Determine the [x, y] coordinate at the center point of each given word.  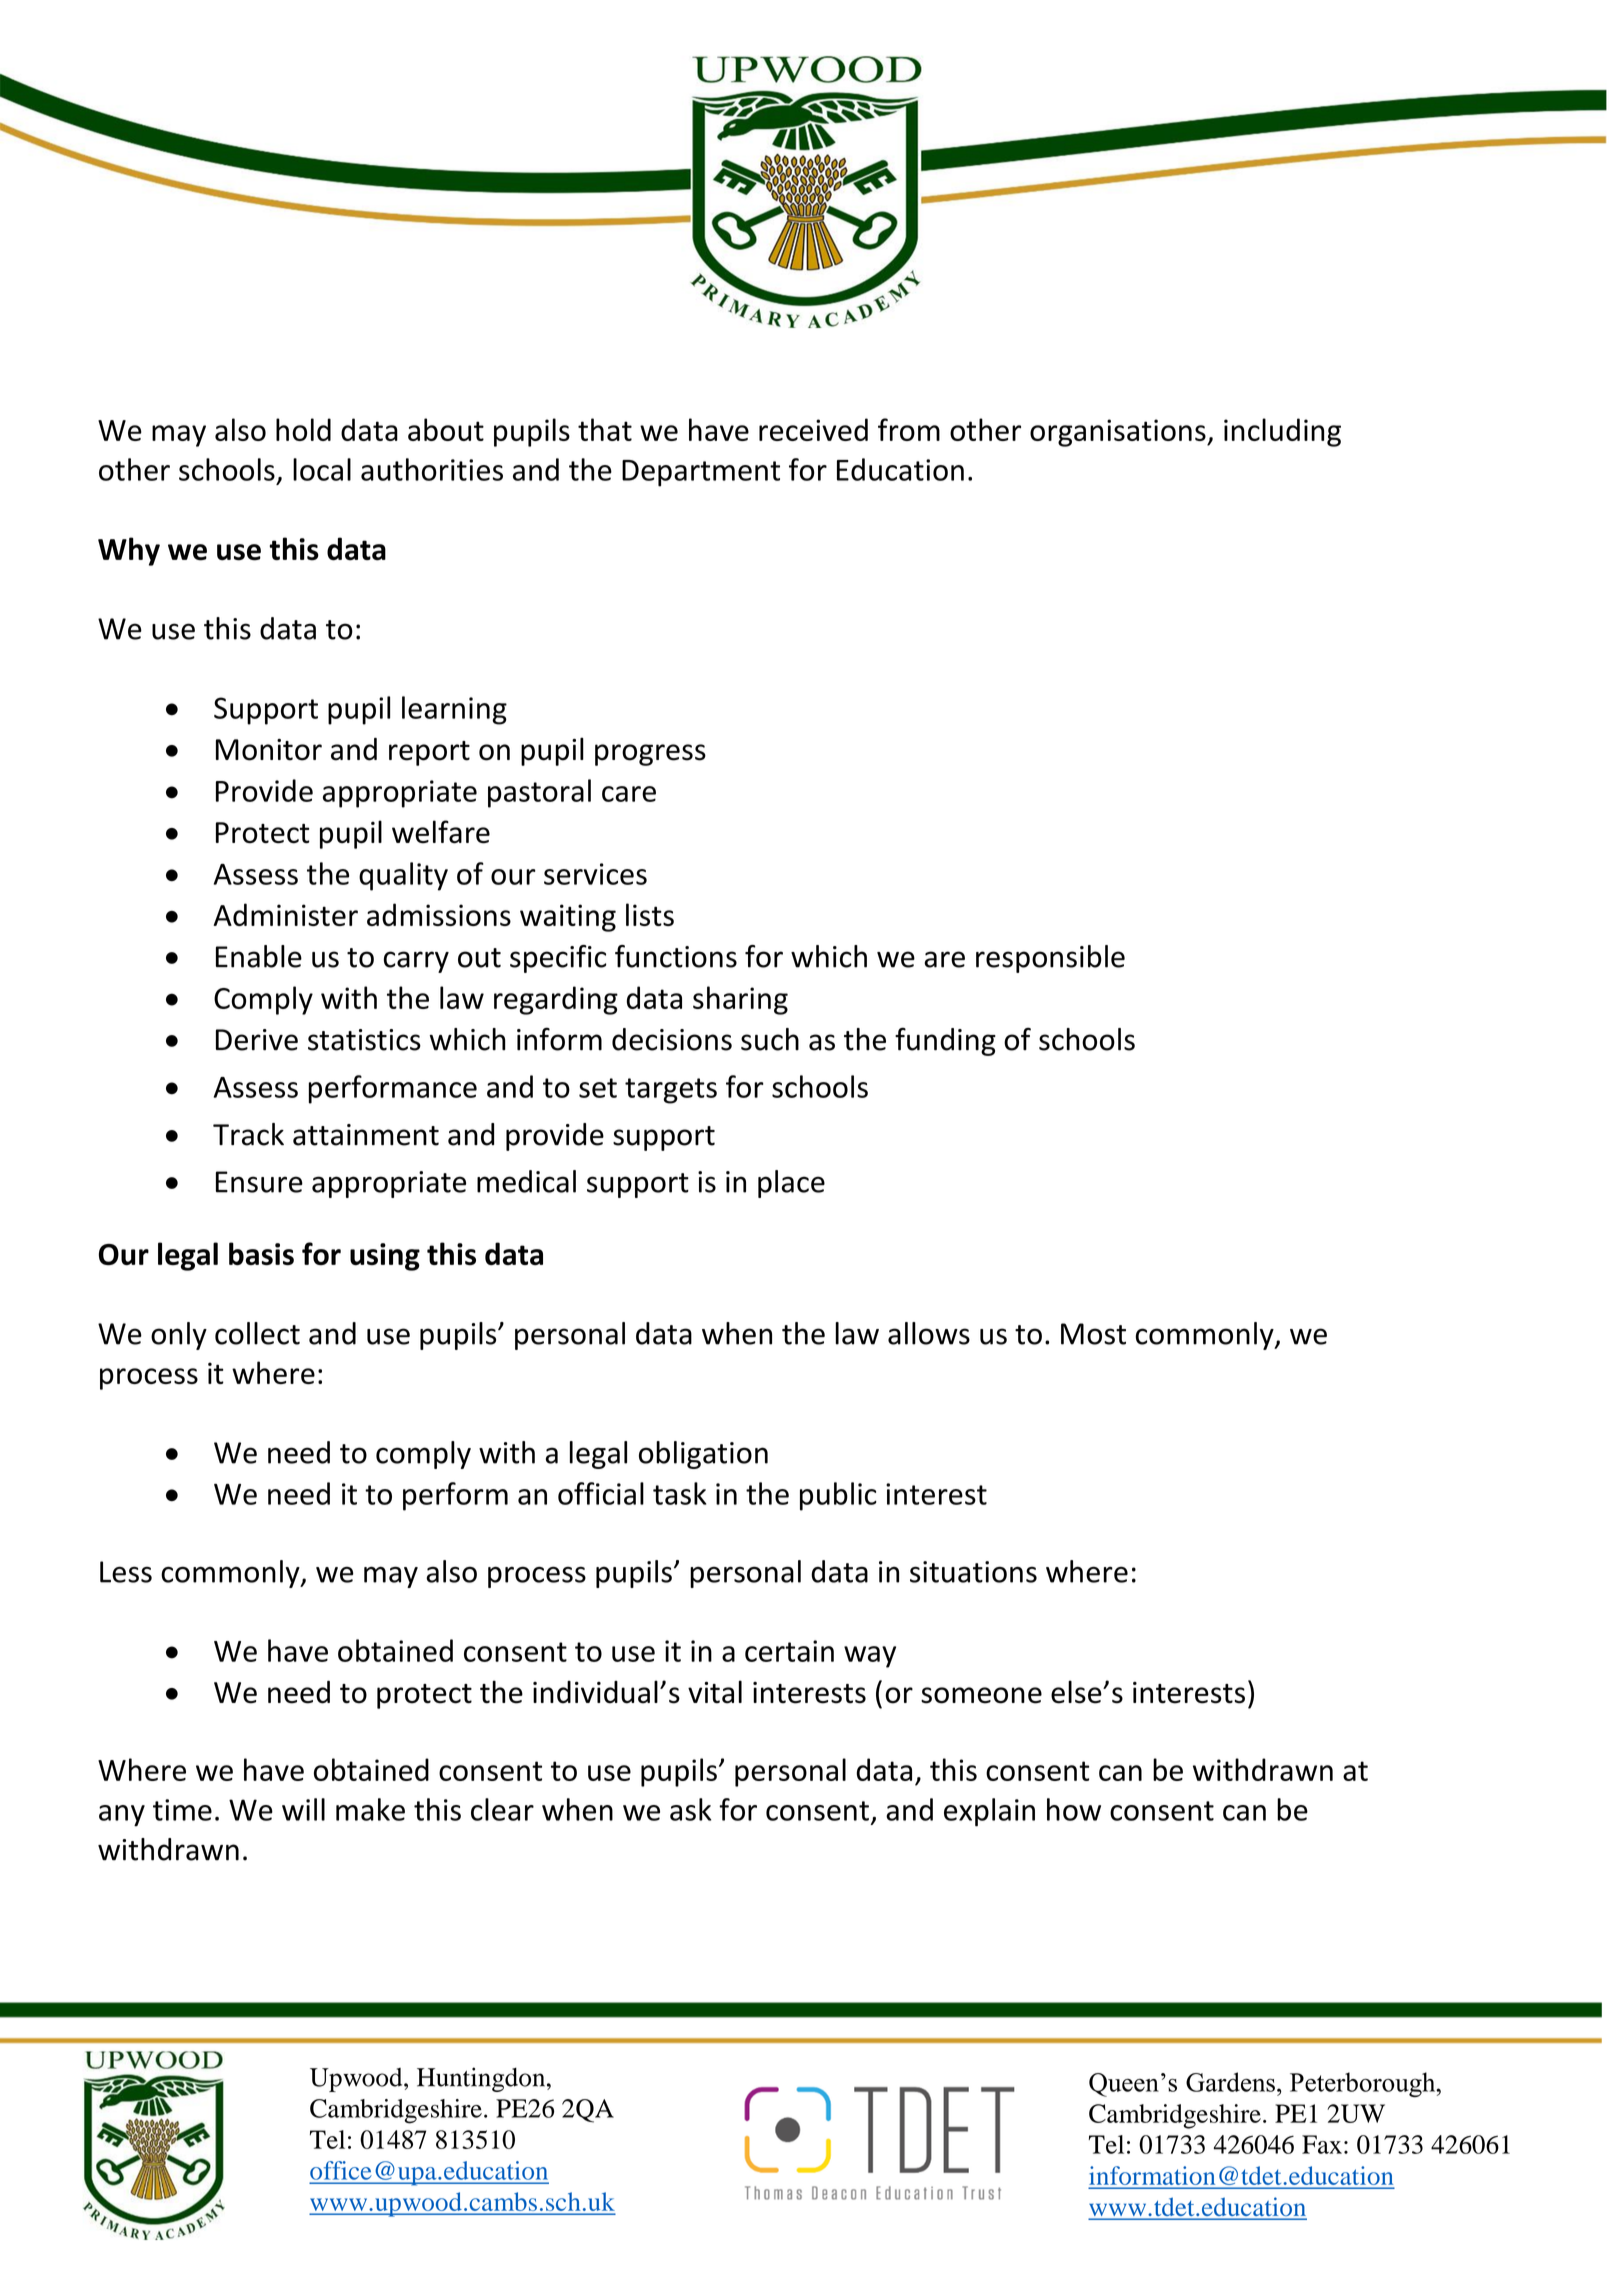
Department [701, 473]
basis [261, 1253]
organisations [1119, 433]
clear [502, 1809]
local [322, 469]
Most [1093, 1334]
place [791, 1184]
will [303, 1809]
